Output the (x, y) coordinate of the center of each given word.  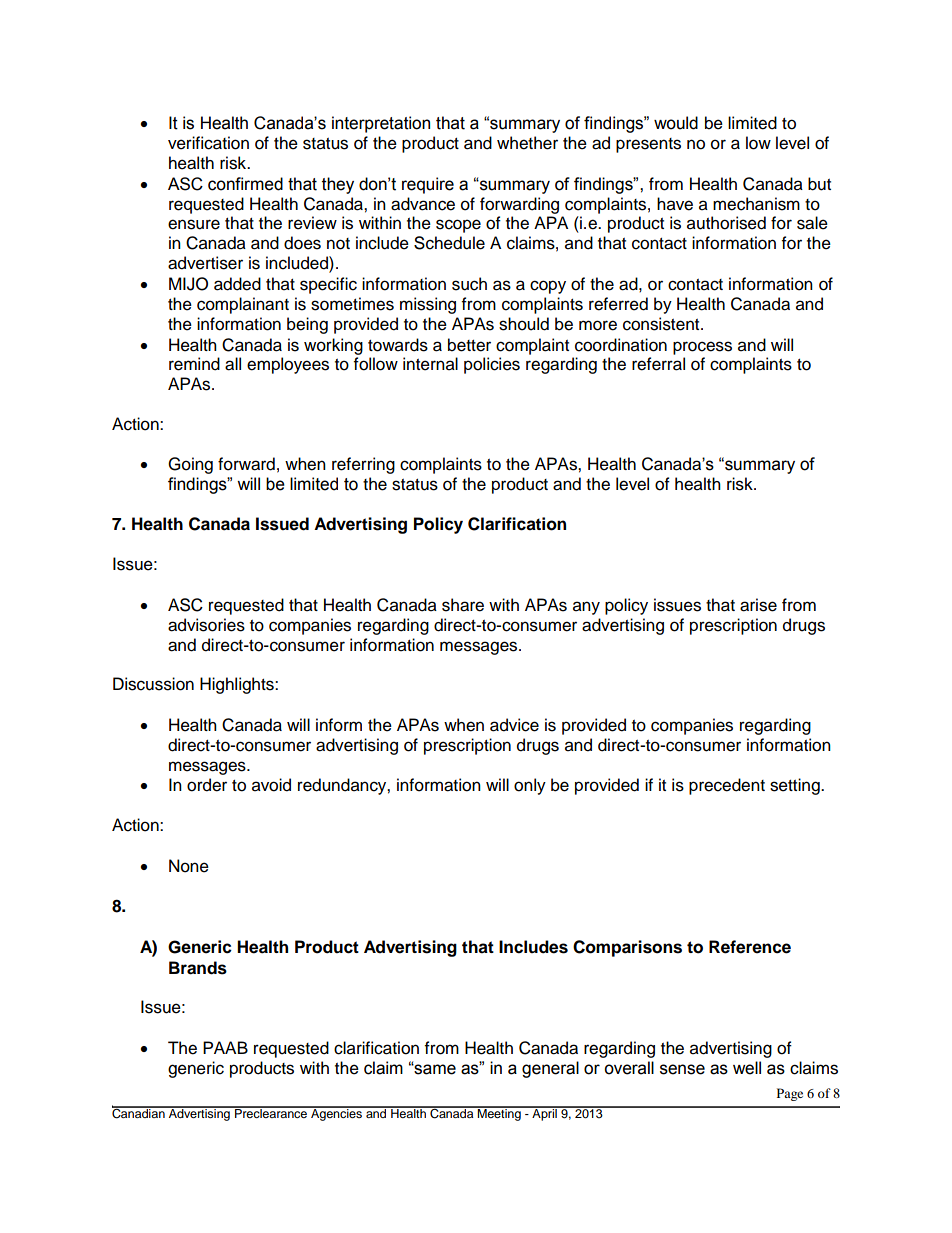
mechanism (756, 204)
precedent (727, 786)
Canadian (139, 1113)
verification (208, 143)
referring (363, 465)
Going (190, 465)
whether (527, 143)
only (530, 786)
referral (658, 364)
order (207, 785)
